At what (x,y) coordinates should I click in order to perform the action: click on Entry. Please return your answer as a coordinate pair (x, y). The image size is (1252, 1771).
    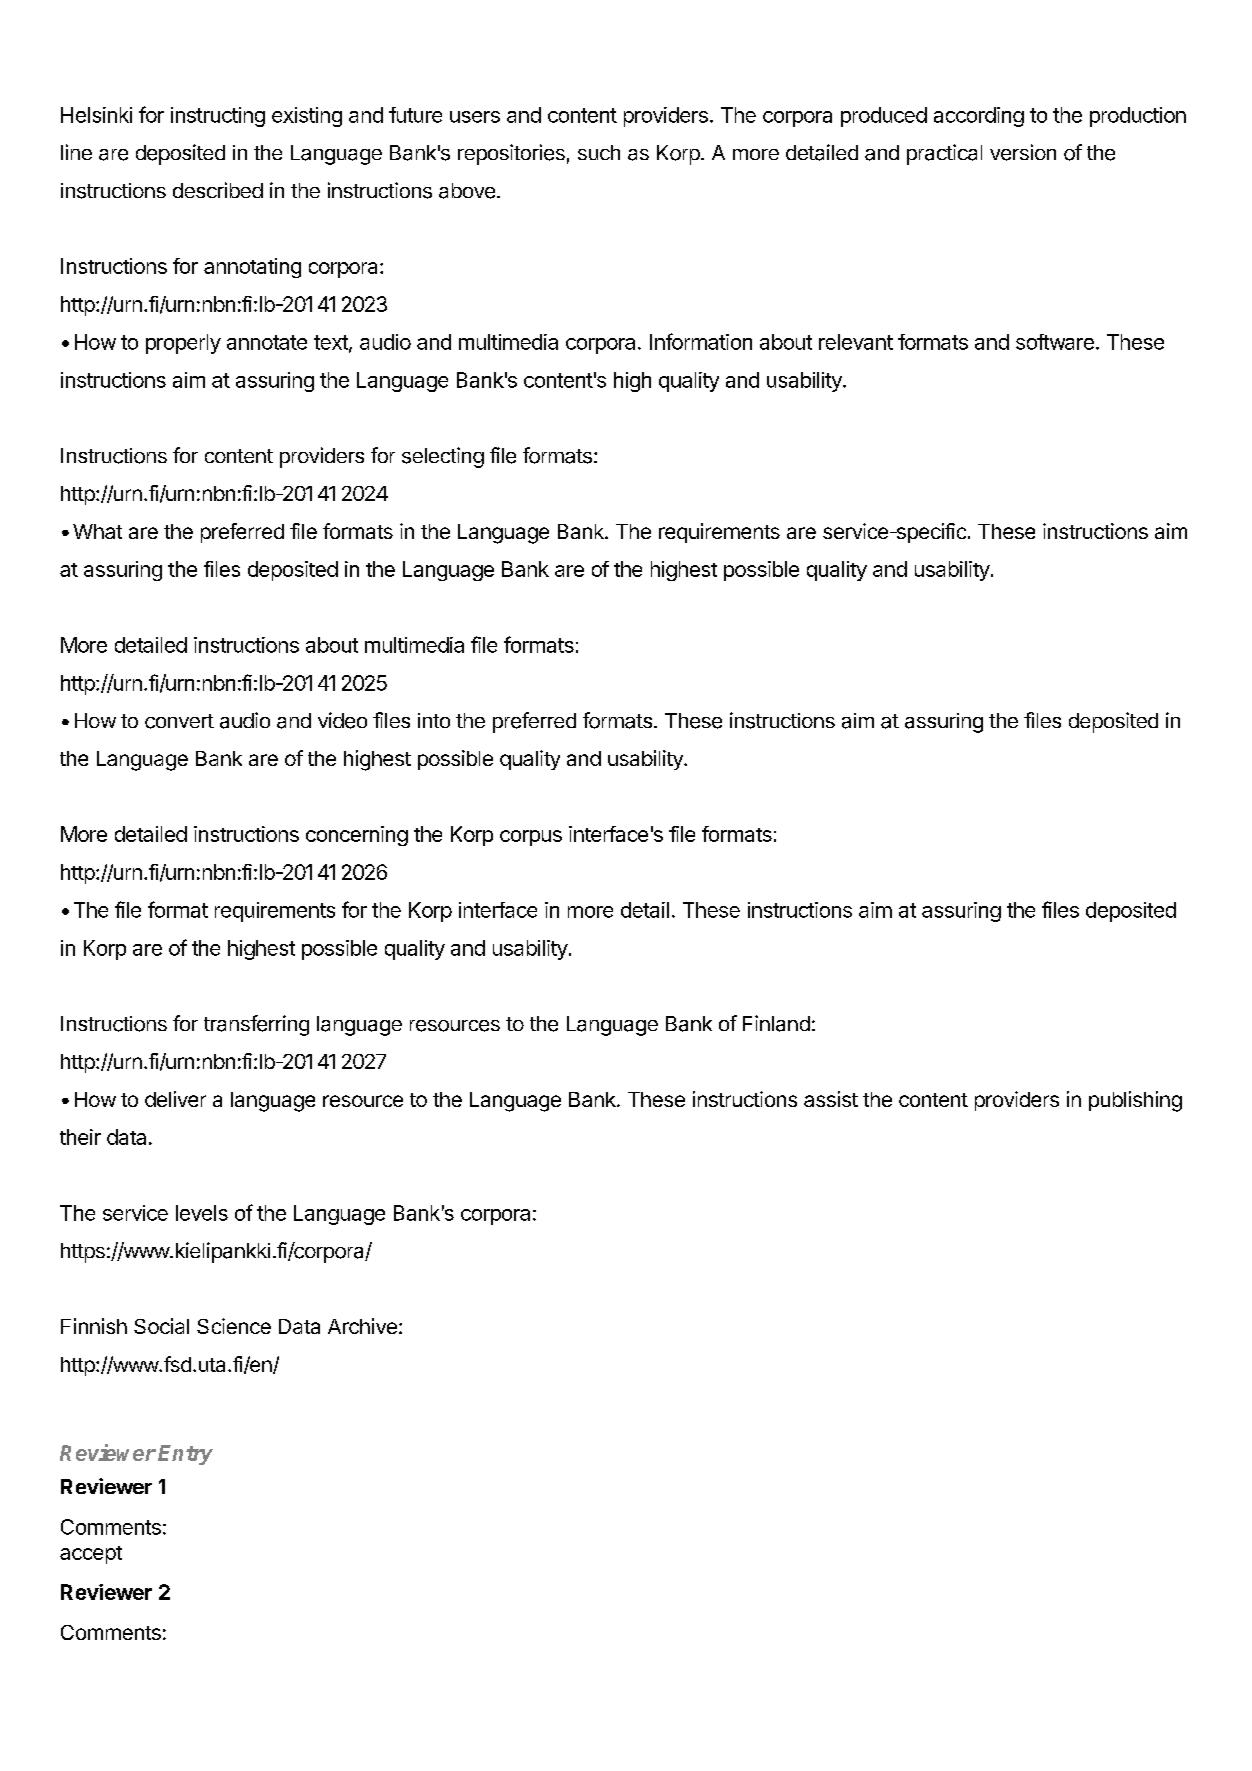
    Looking at the image, I should click on (185, 1455).
